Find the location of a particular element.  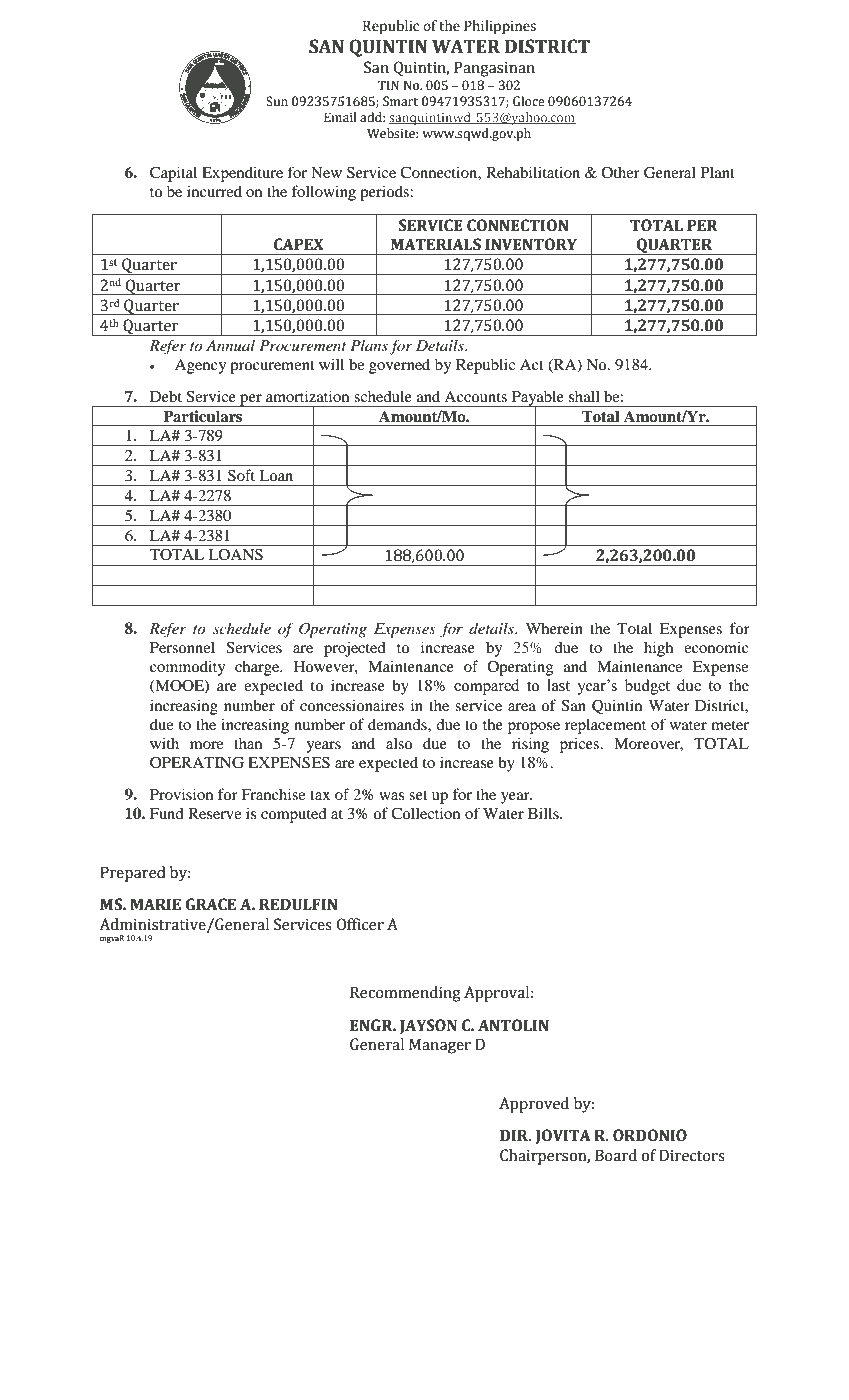

Other is located at coordinates (620, 172).
